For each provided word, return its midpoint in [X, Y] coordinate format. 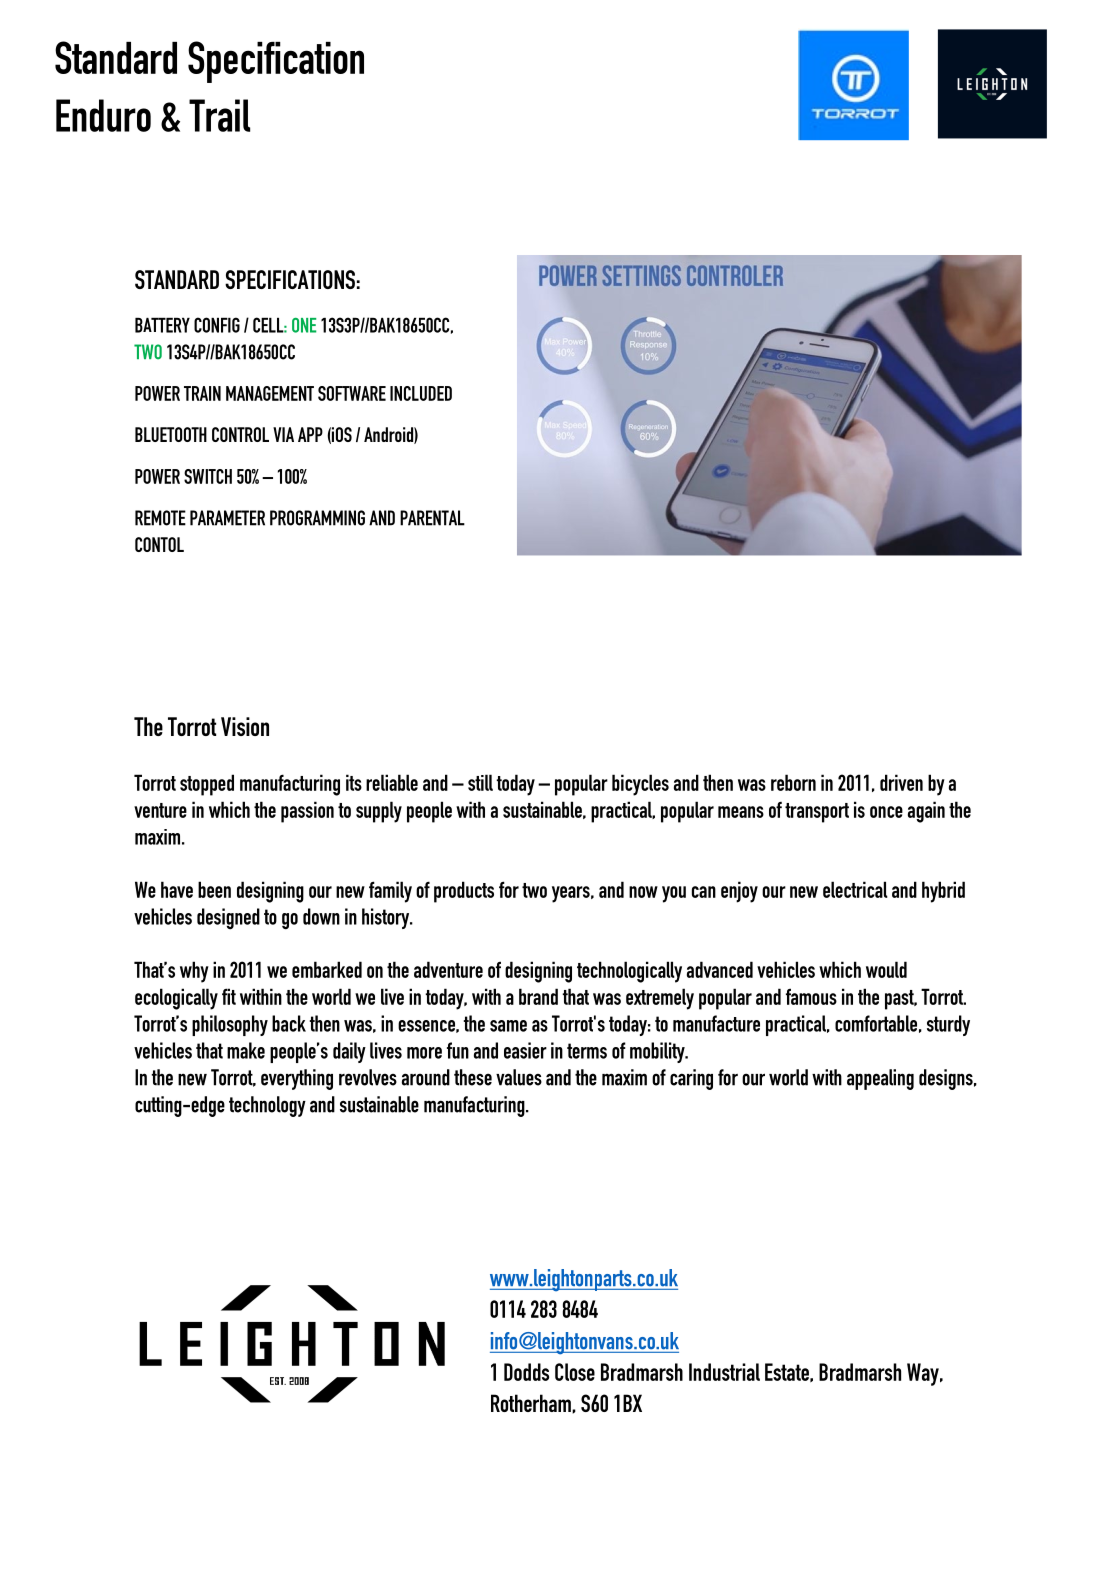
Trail [219, 115]
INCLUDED [421, 393]
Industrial [724, 1372]
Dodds [526, 1372]
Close [575, 1372]
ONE [304, 325]
